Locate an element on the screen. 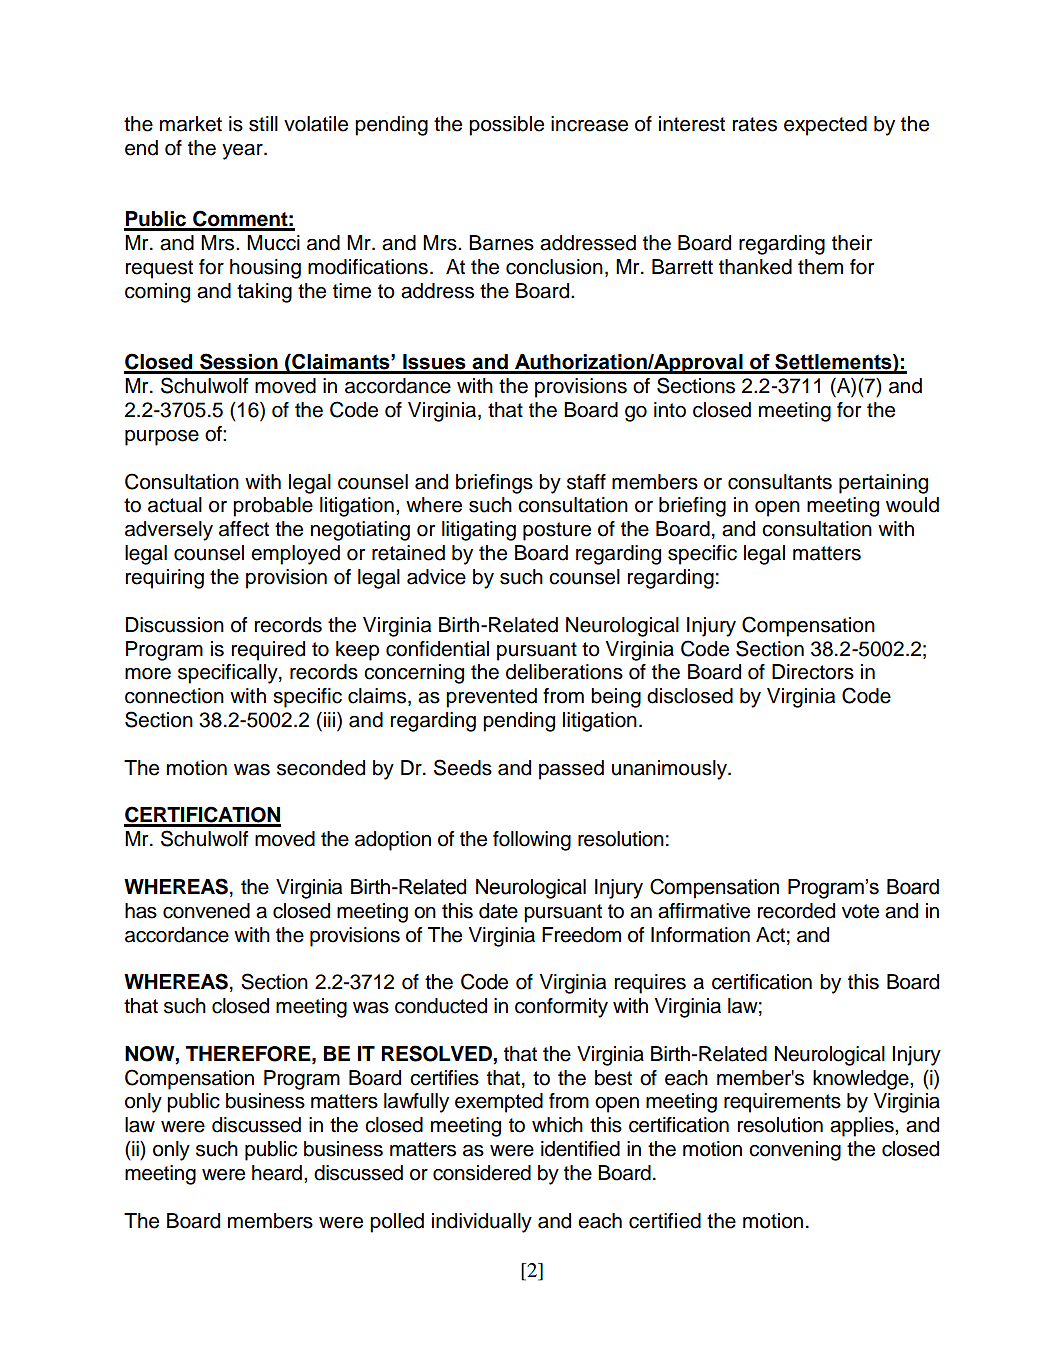  purpose is located at coordinates (162, 438).
